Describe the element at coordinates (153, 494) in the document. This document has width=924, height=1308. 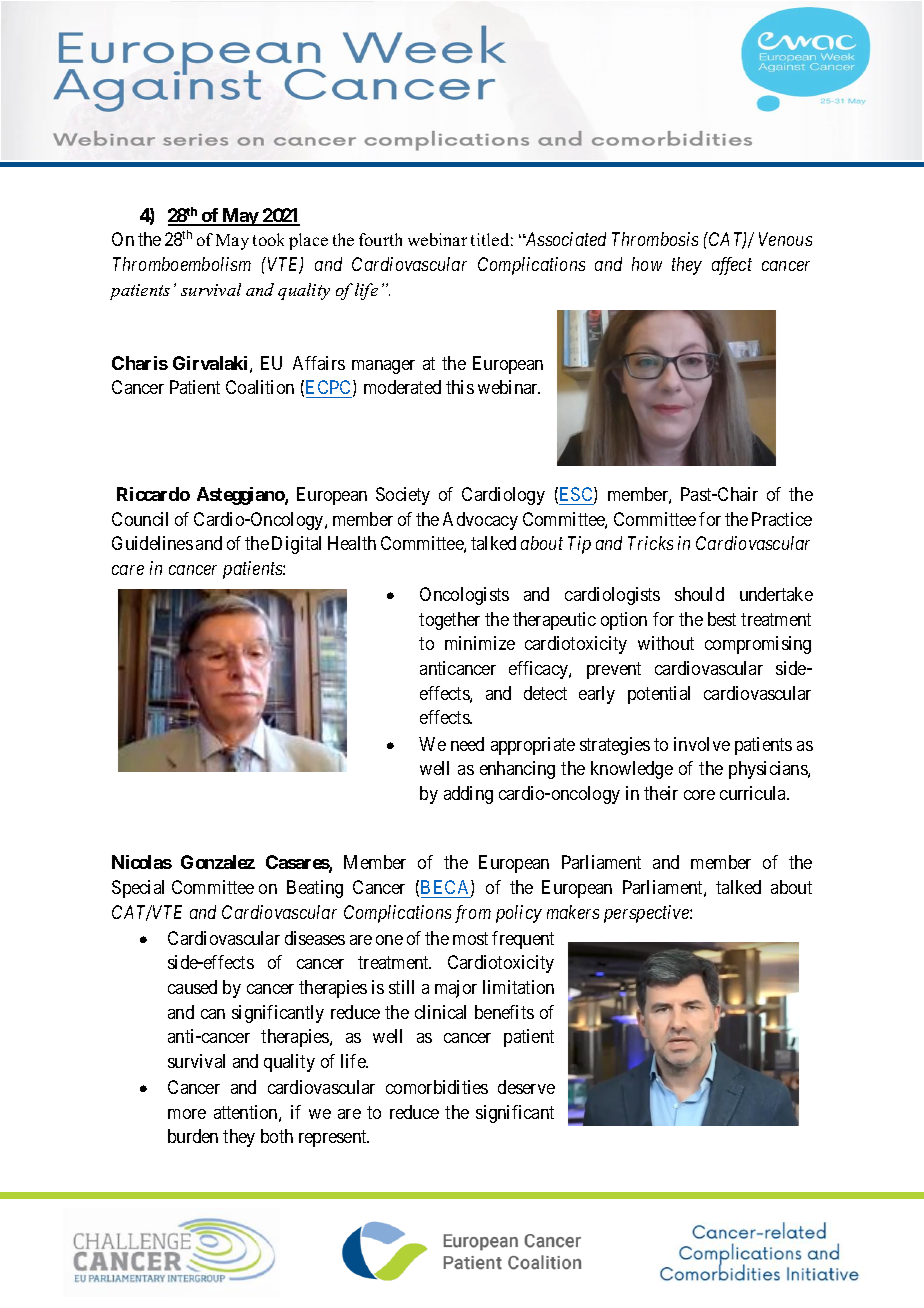
I see `Riccardo` at that location.
